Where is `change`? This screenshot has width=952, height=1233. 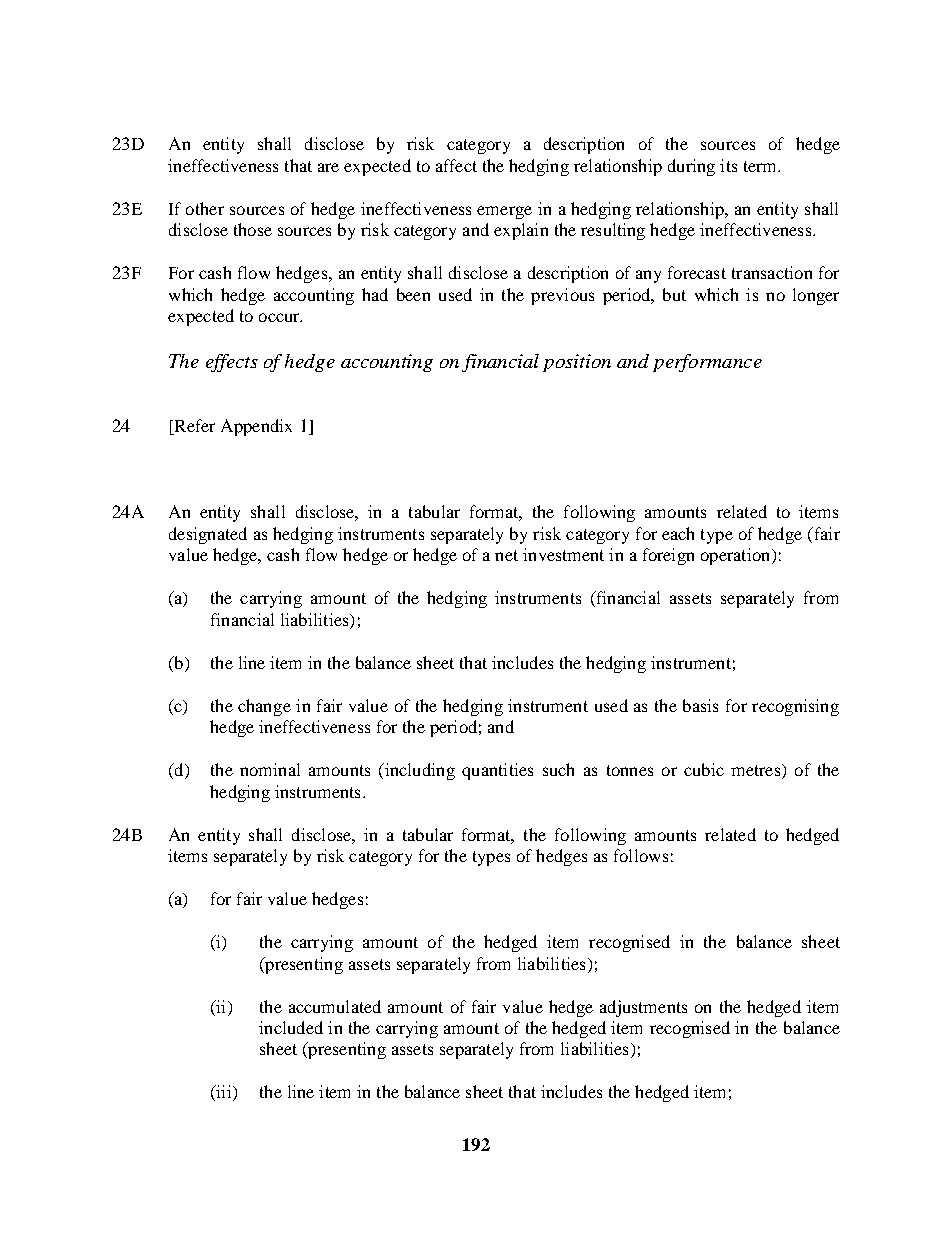
change is located at coordinates (264, 707).
